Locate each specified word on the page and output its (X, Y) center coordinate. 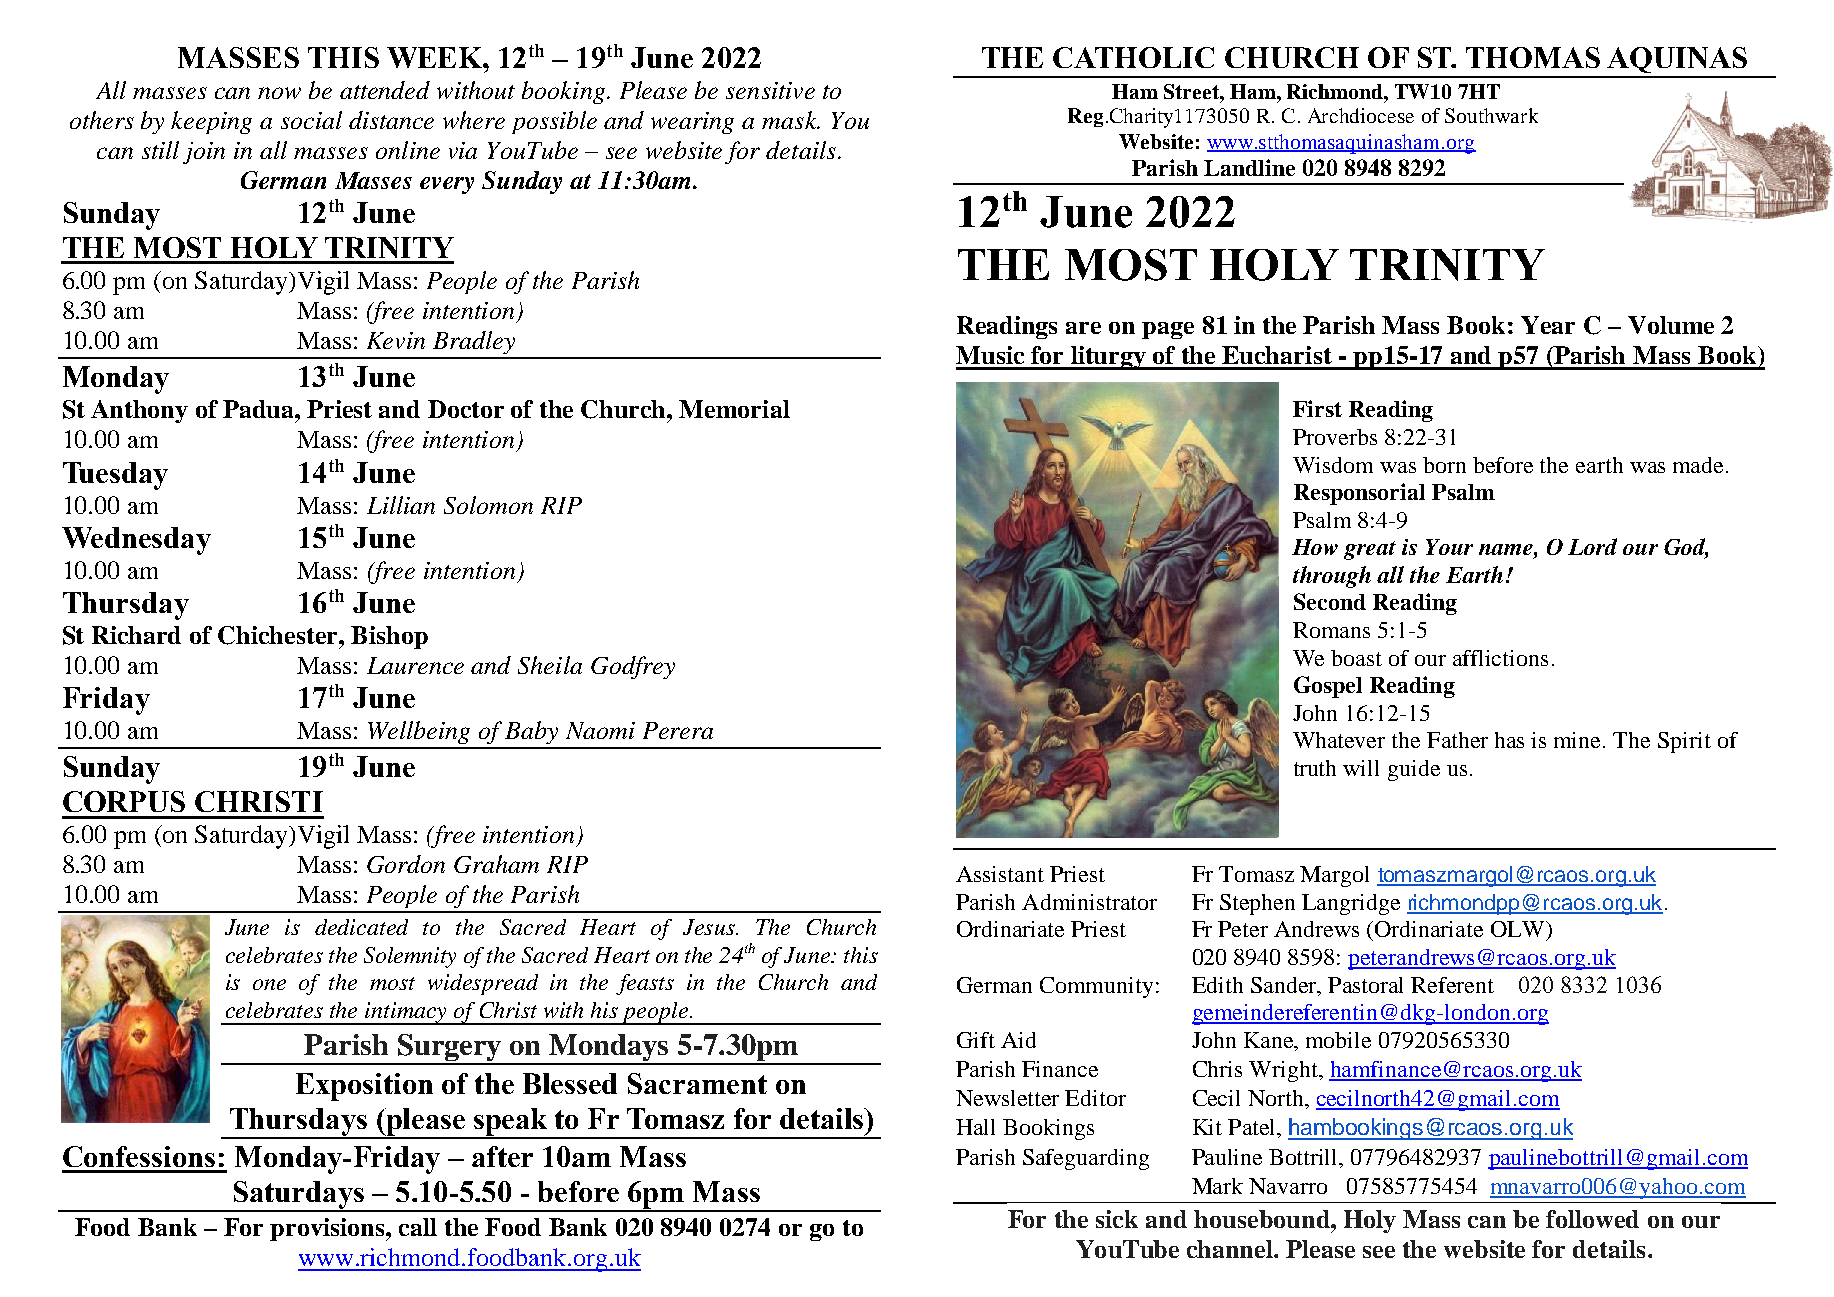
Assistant (1000, 874)
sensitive (770, 90)
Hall (975, 1127)
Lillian (401, 505)
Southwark (1491, 115)
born (1444, 465)
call (418, 1227)
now (279, 93)
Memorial (734, 409)
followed (1592, 1219)
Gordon (406, 864)
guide (1414, 770)
